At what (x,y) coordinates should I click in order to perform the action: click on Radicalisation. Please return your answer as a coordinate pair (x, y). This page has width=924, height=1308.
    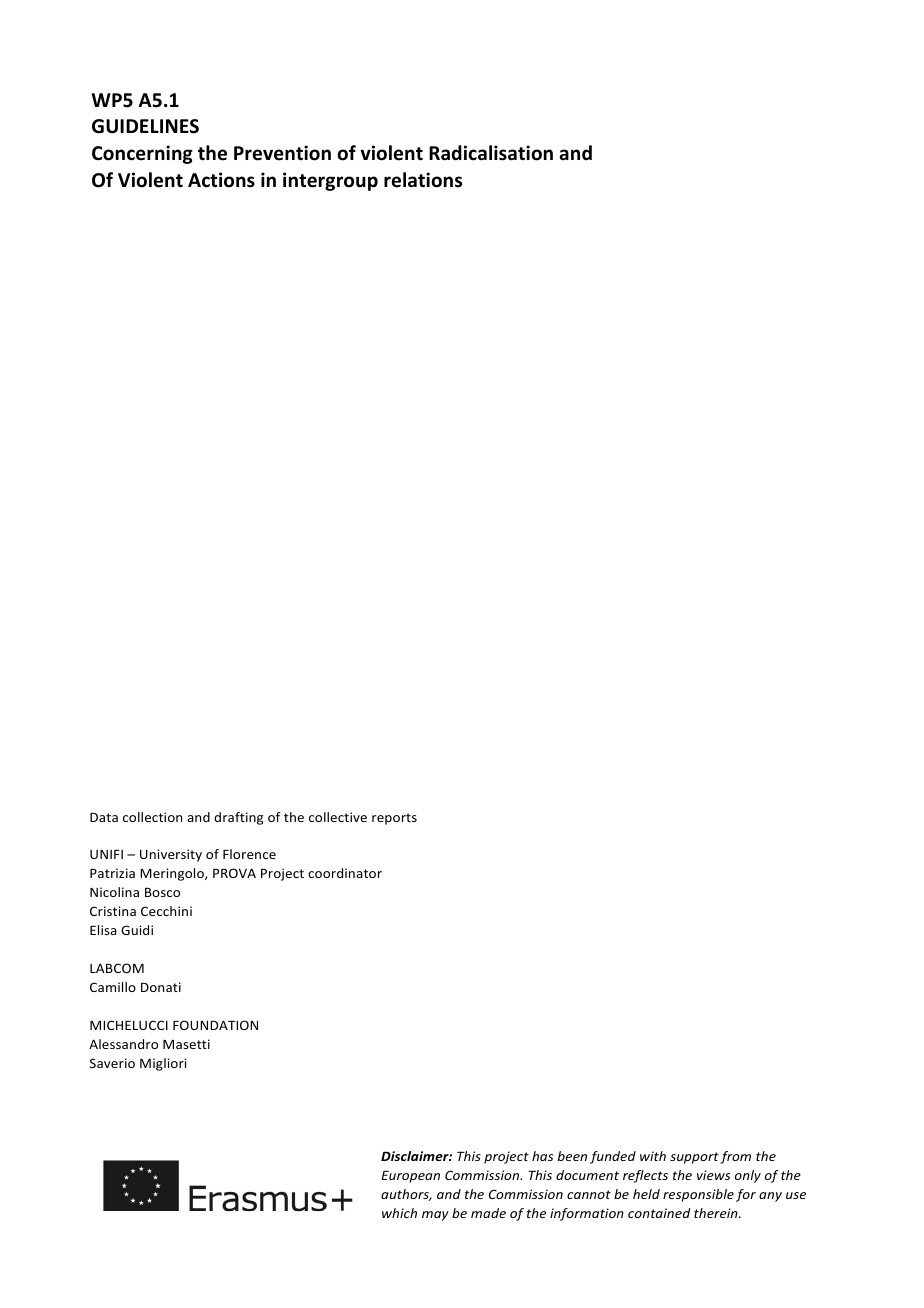
    Looking at the image, I should click on (491, 153).
